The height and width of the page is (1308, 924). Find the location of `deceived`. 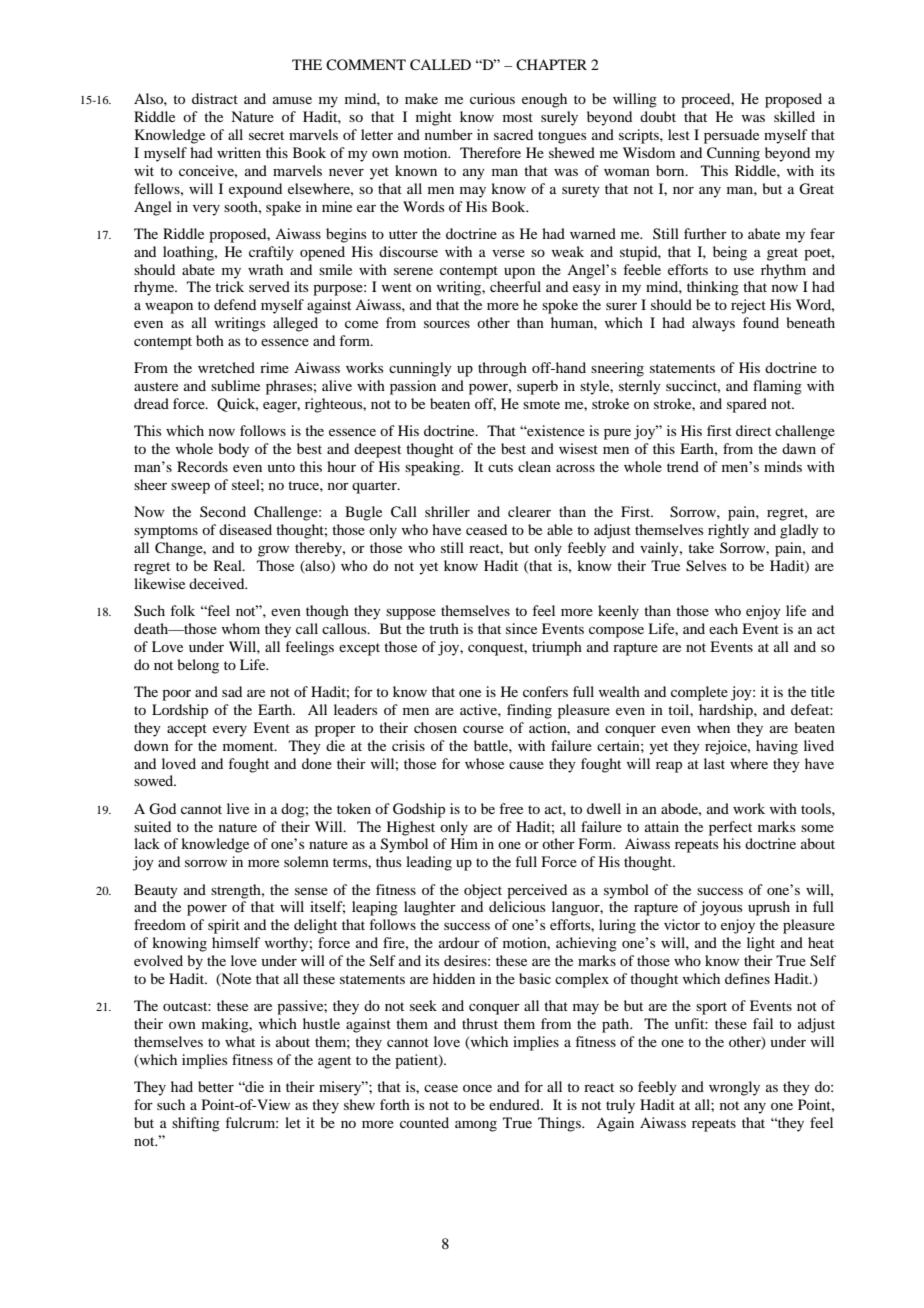

deceived is located at coordinates (218, 583).
